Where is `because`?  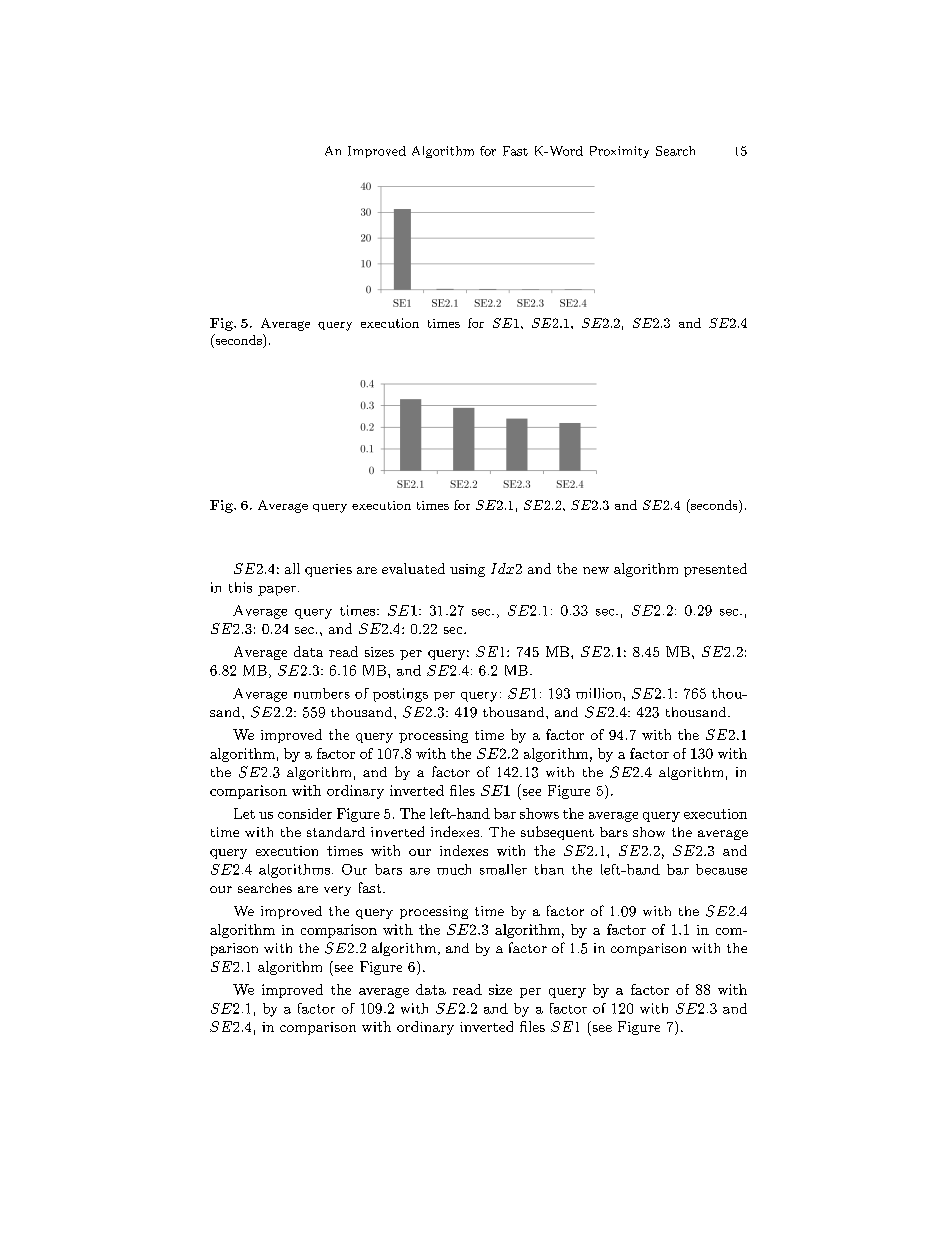 because is located at coordinates (721, 869).
